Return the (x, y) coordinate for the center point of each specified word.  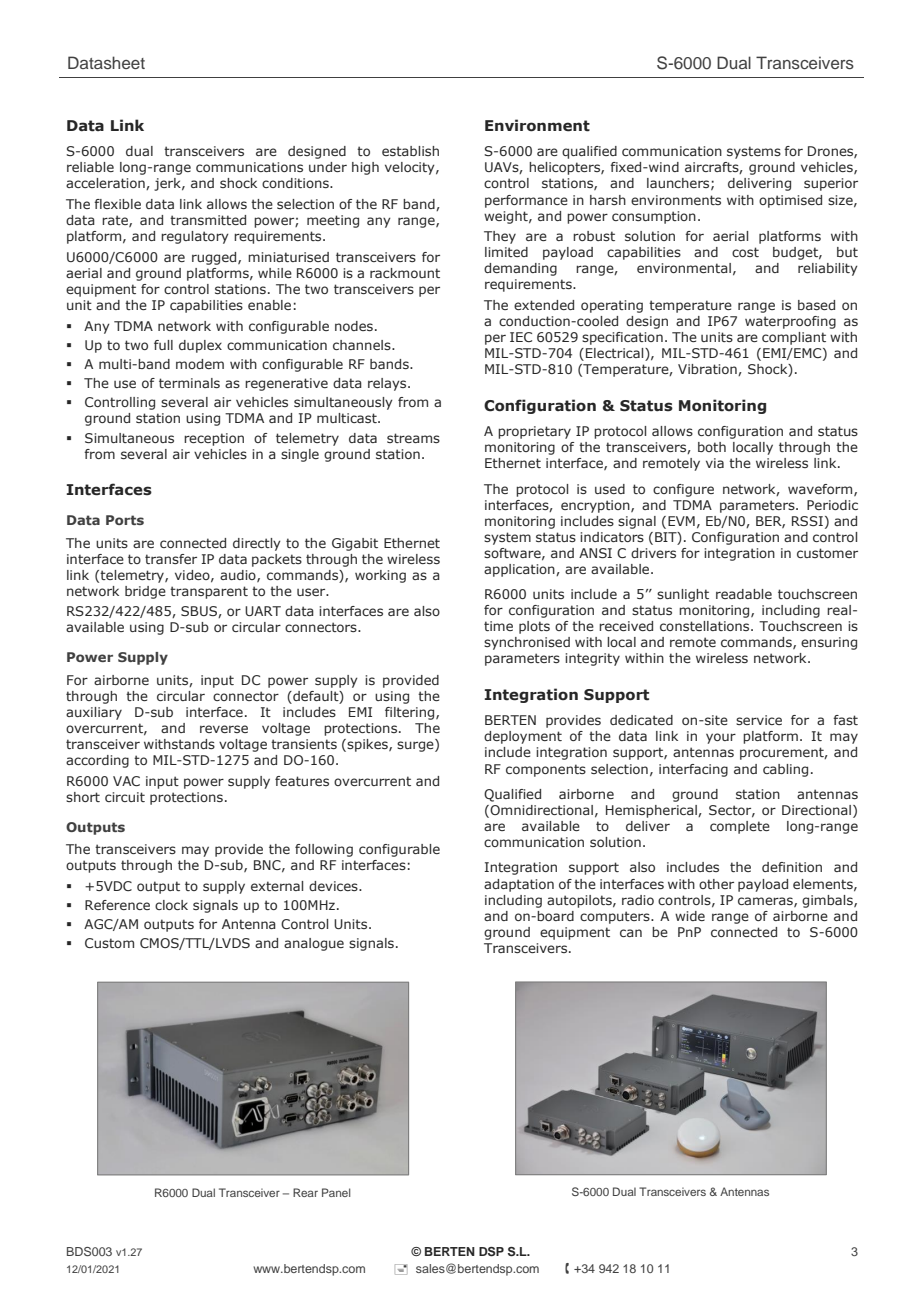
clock (171, 905)
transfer (171, 559)
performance (526, 201)
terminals (189, 383)
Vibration (708, 370)
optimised (790, 201)
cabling (785, 770)
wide (690, 916)
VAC (126, 781)
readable (744, 594)
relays (388, 384)
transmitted (208, 220)
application (520, 570)
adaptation (519, 885)
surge (416, 745)
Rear (305, 1192)
